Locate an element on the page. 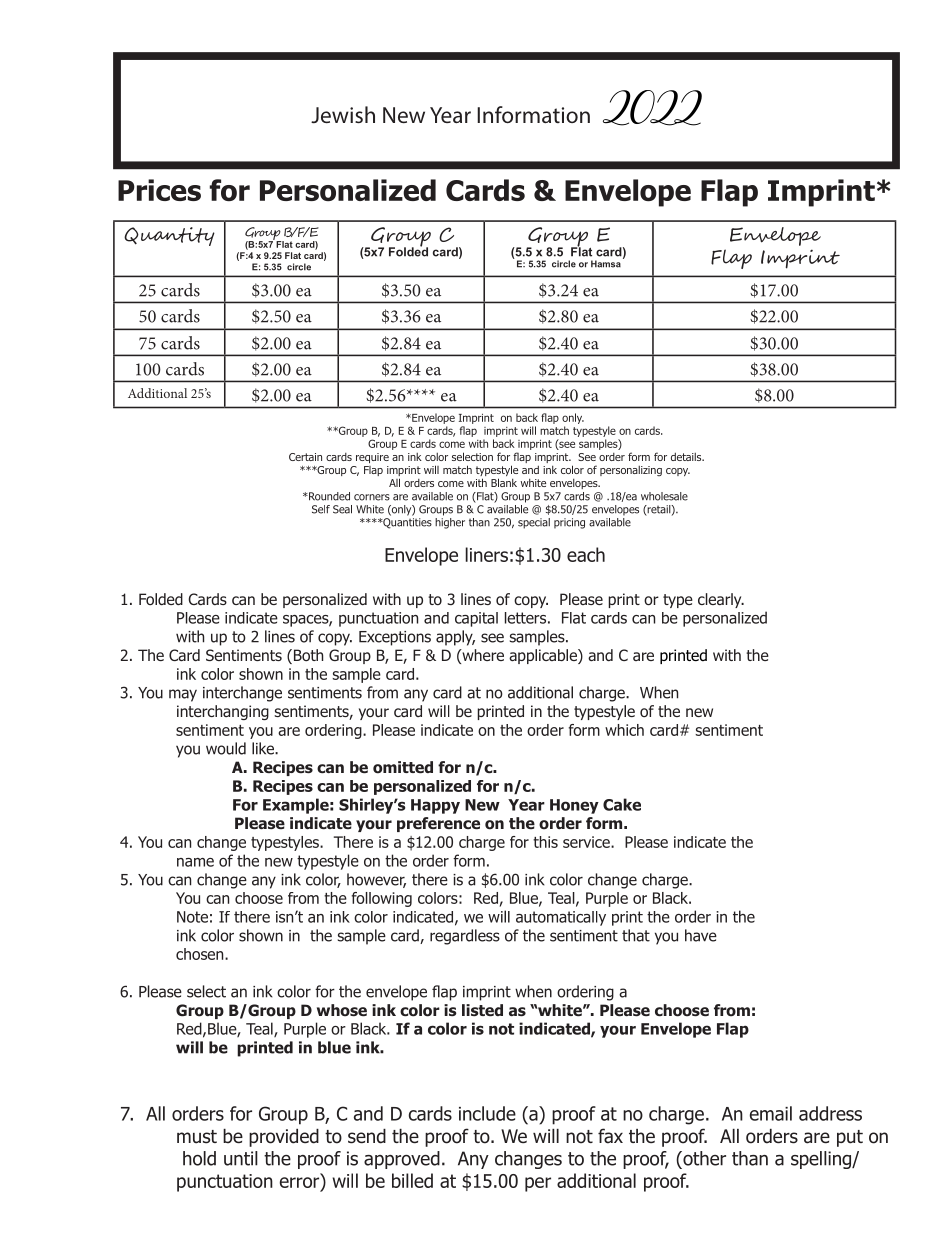 The height and width of the document is (1233, 952). until is located at coordinates (241, 1158).
